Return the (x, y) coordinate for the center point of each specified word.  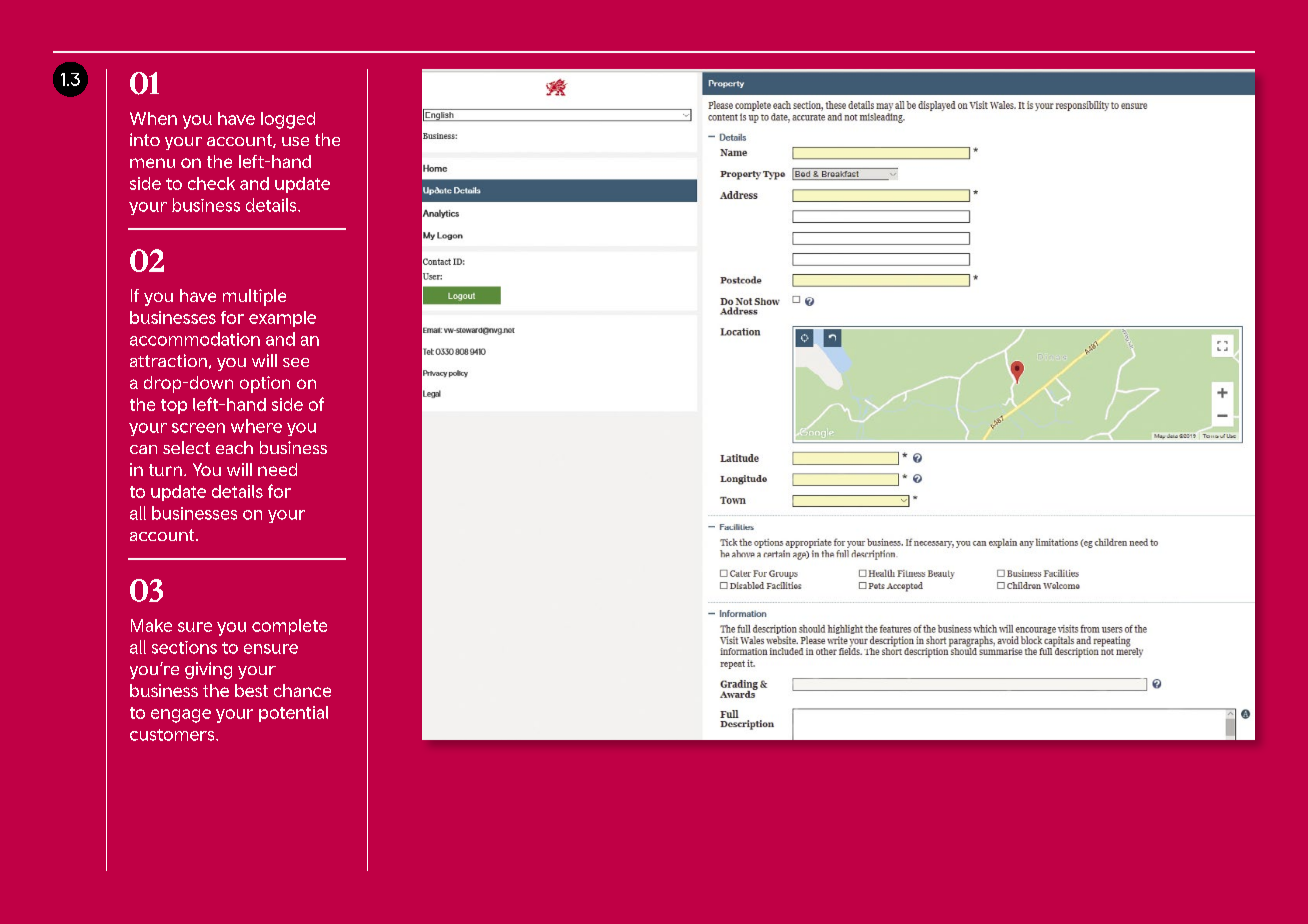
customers (173, 735)
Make (151, 625)
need (277, 469)
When (153, 118)
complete (289, 627)
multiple (254, 297)
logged (288, 120)
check (211, 183)
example (282, 319)
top (174, 406)
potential (293, 714)
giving (208, 670)
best (251, 690)
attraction (168, 360)
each (234, 447)
